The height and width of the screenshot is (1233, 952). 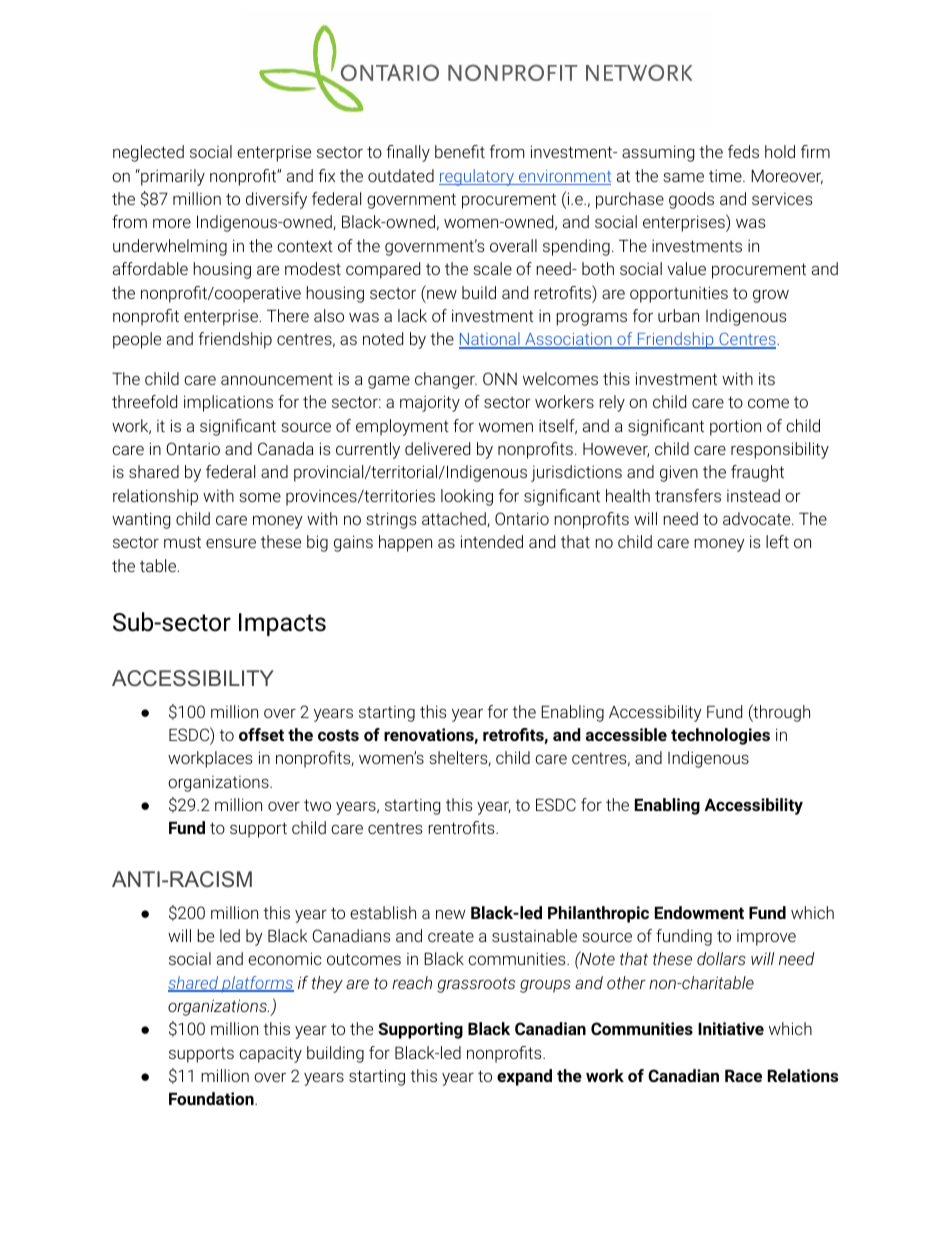 I want to click on intended, so click(x=492, y=541).
